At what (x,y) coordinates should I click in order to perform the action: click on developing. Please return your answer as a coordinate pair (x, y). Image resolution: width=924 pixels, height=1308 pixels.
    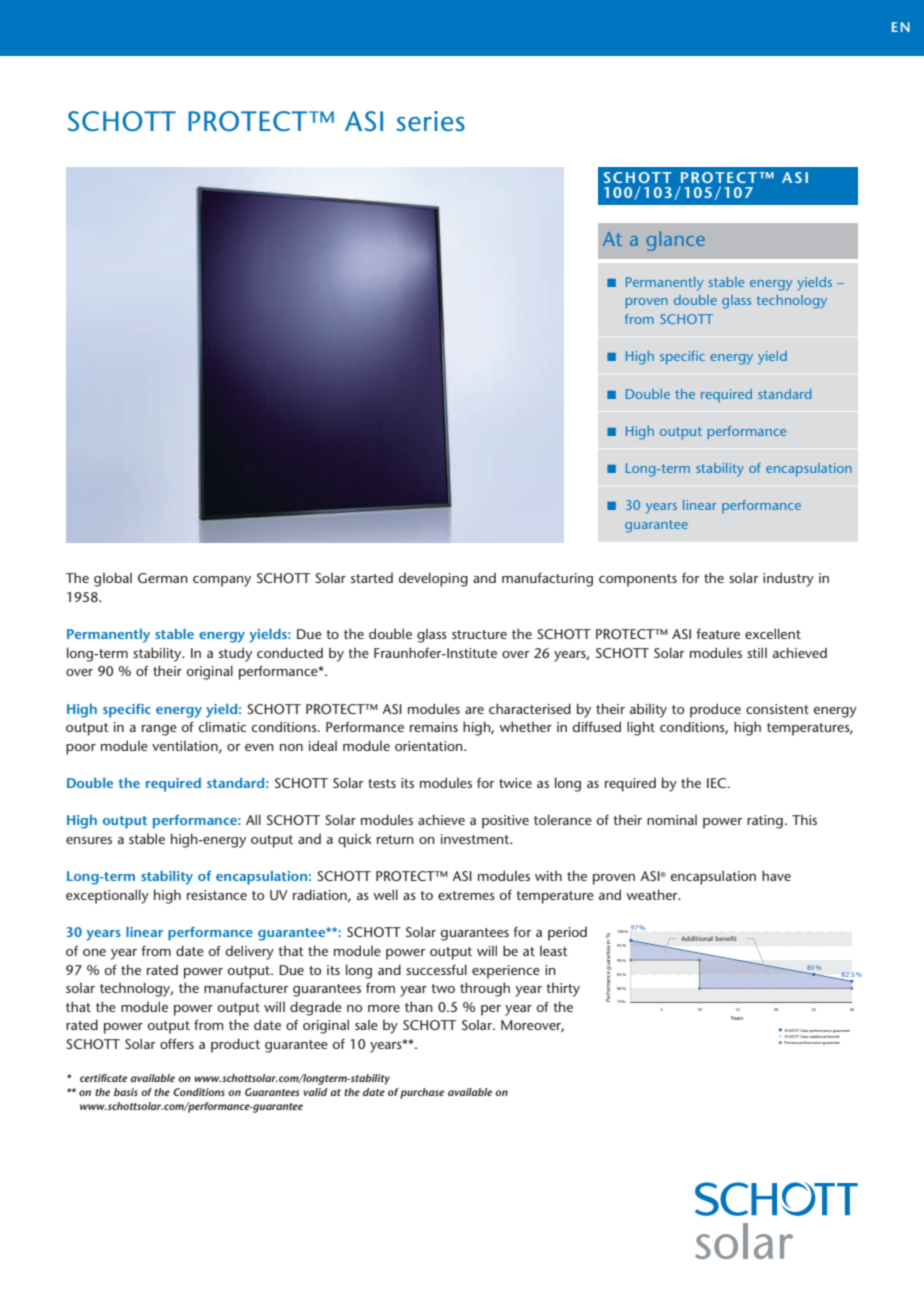
    Looking at the image, I should click on (433, 579).
